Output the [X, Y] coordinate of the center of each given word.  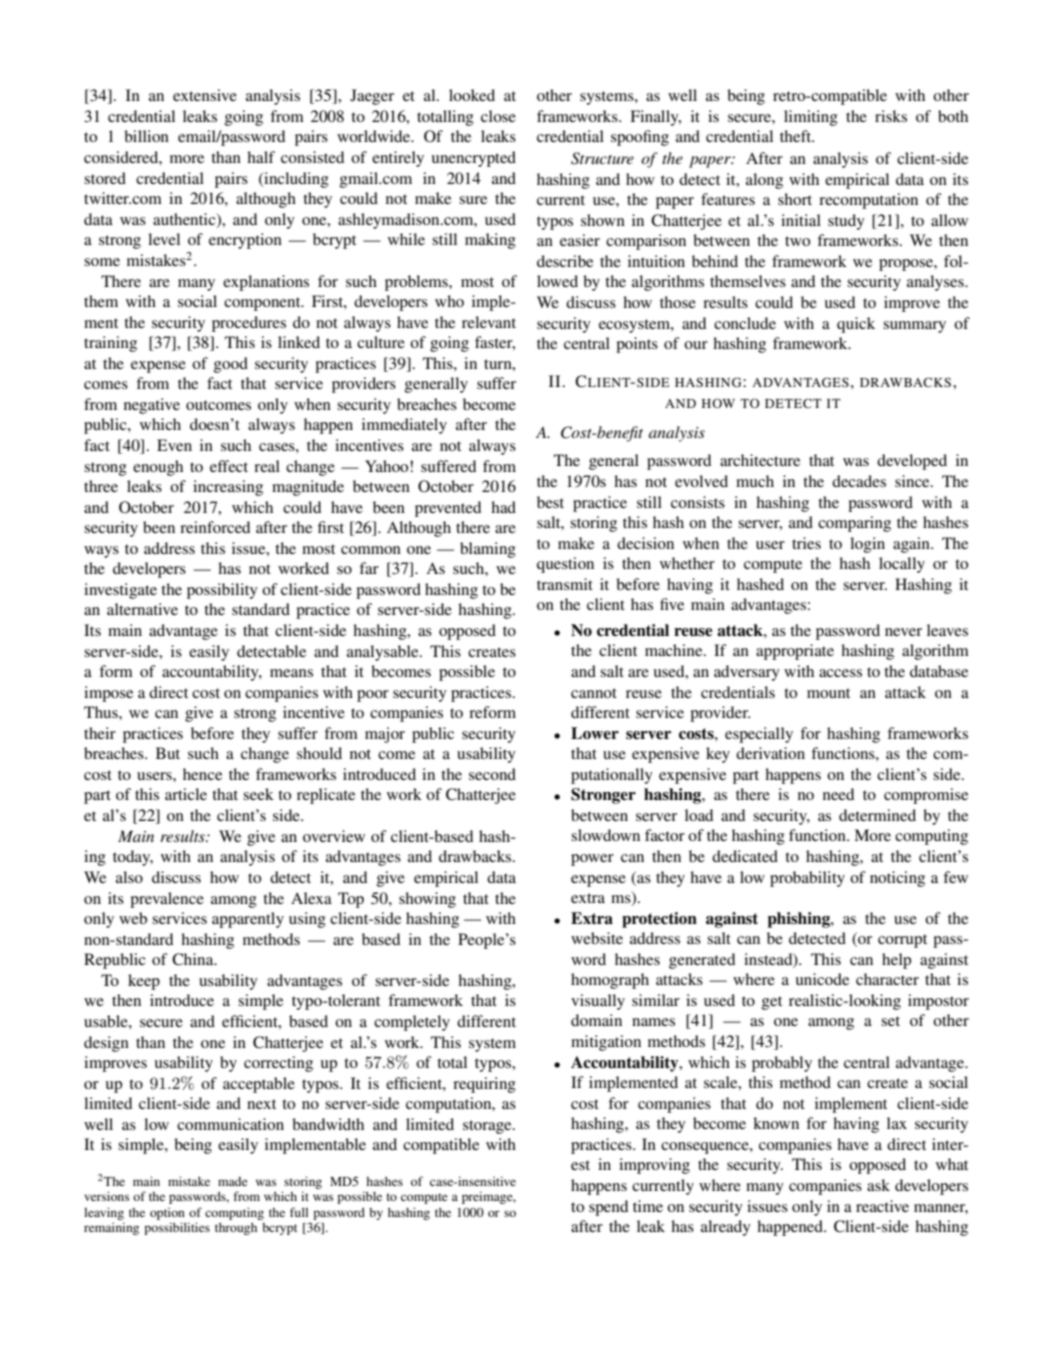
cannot [594, 693]
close [498, 116]
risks [891, 116]
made [233, 1181]
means [291, 673]
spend [608, 1208]
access [840, 673]
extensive [205, 95]
